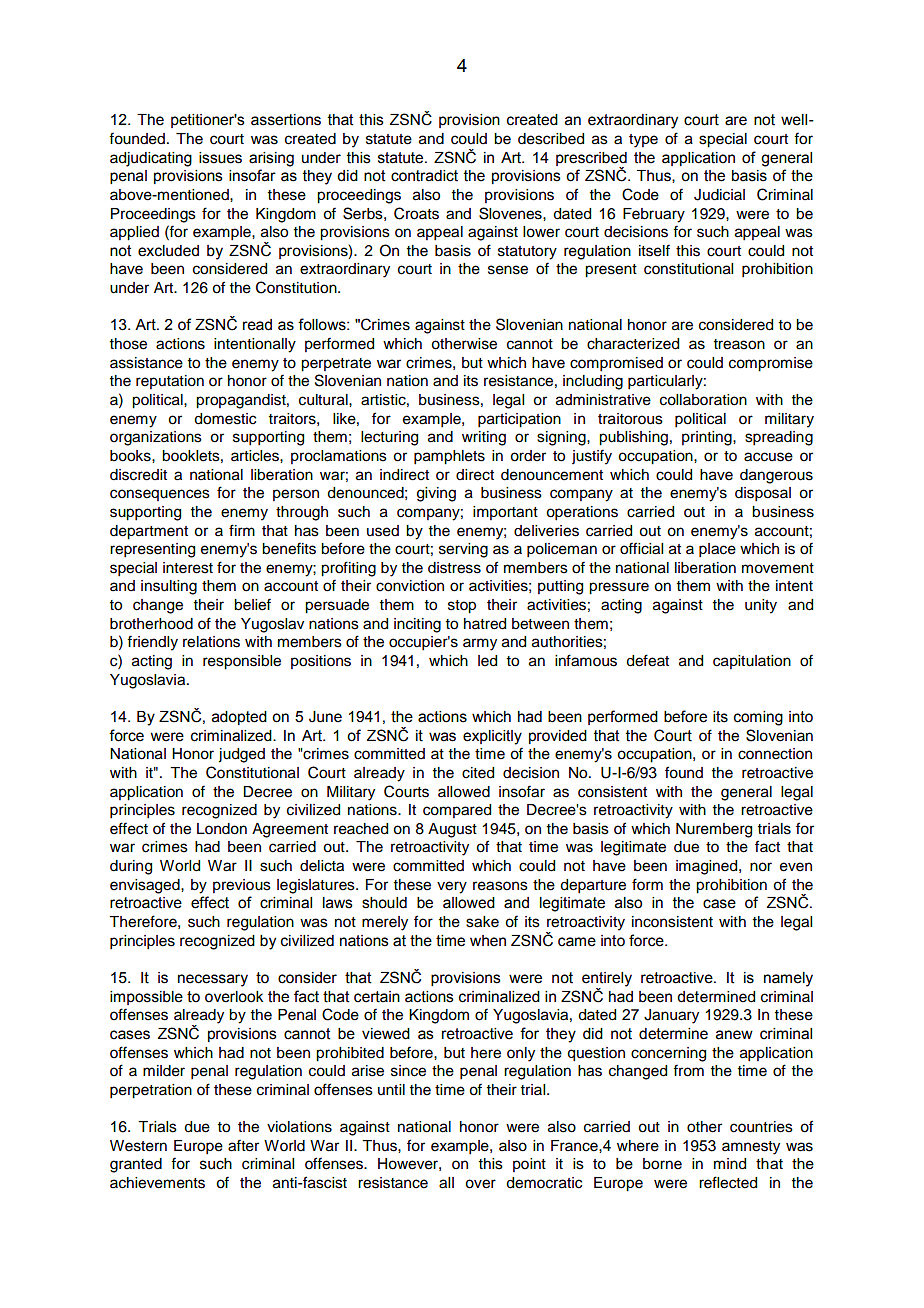 The height and width of the screenshot is (1308, 924). I want to click on disposal, so click(763, 494).
